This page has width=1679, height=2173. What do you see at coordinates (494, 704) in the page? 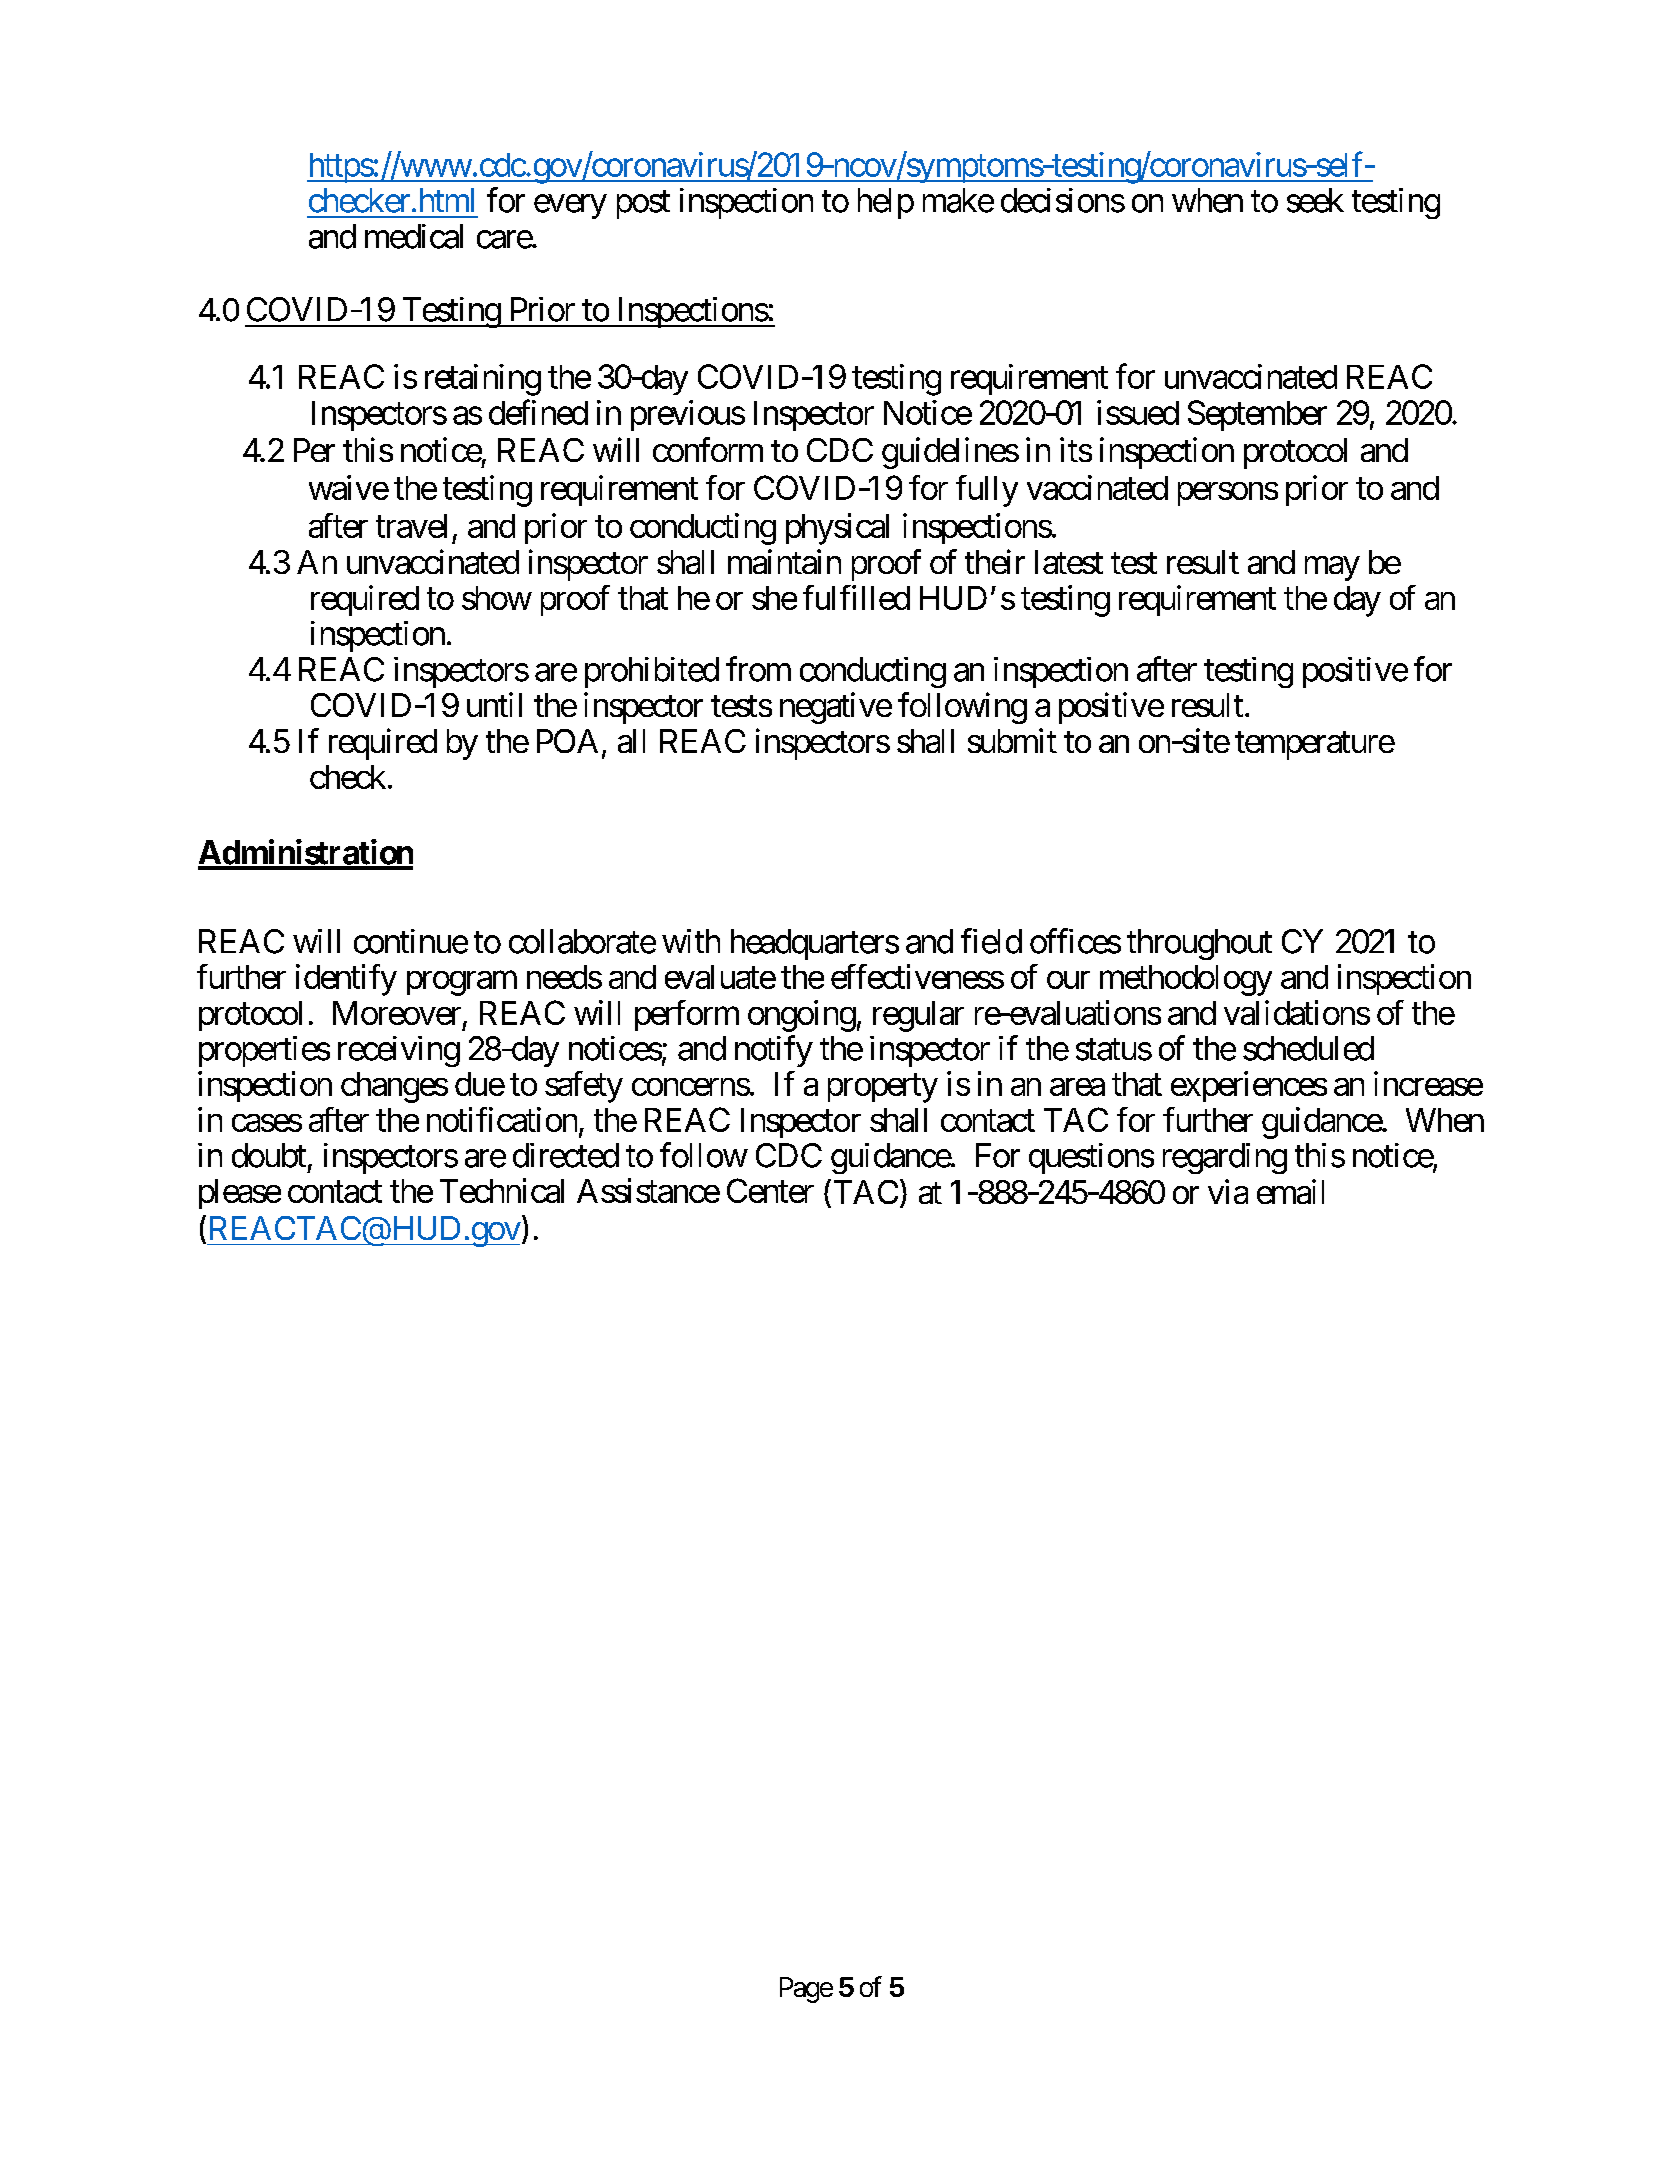
I see `until` at bounding box center [494, 704].
